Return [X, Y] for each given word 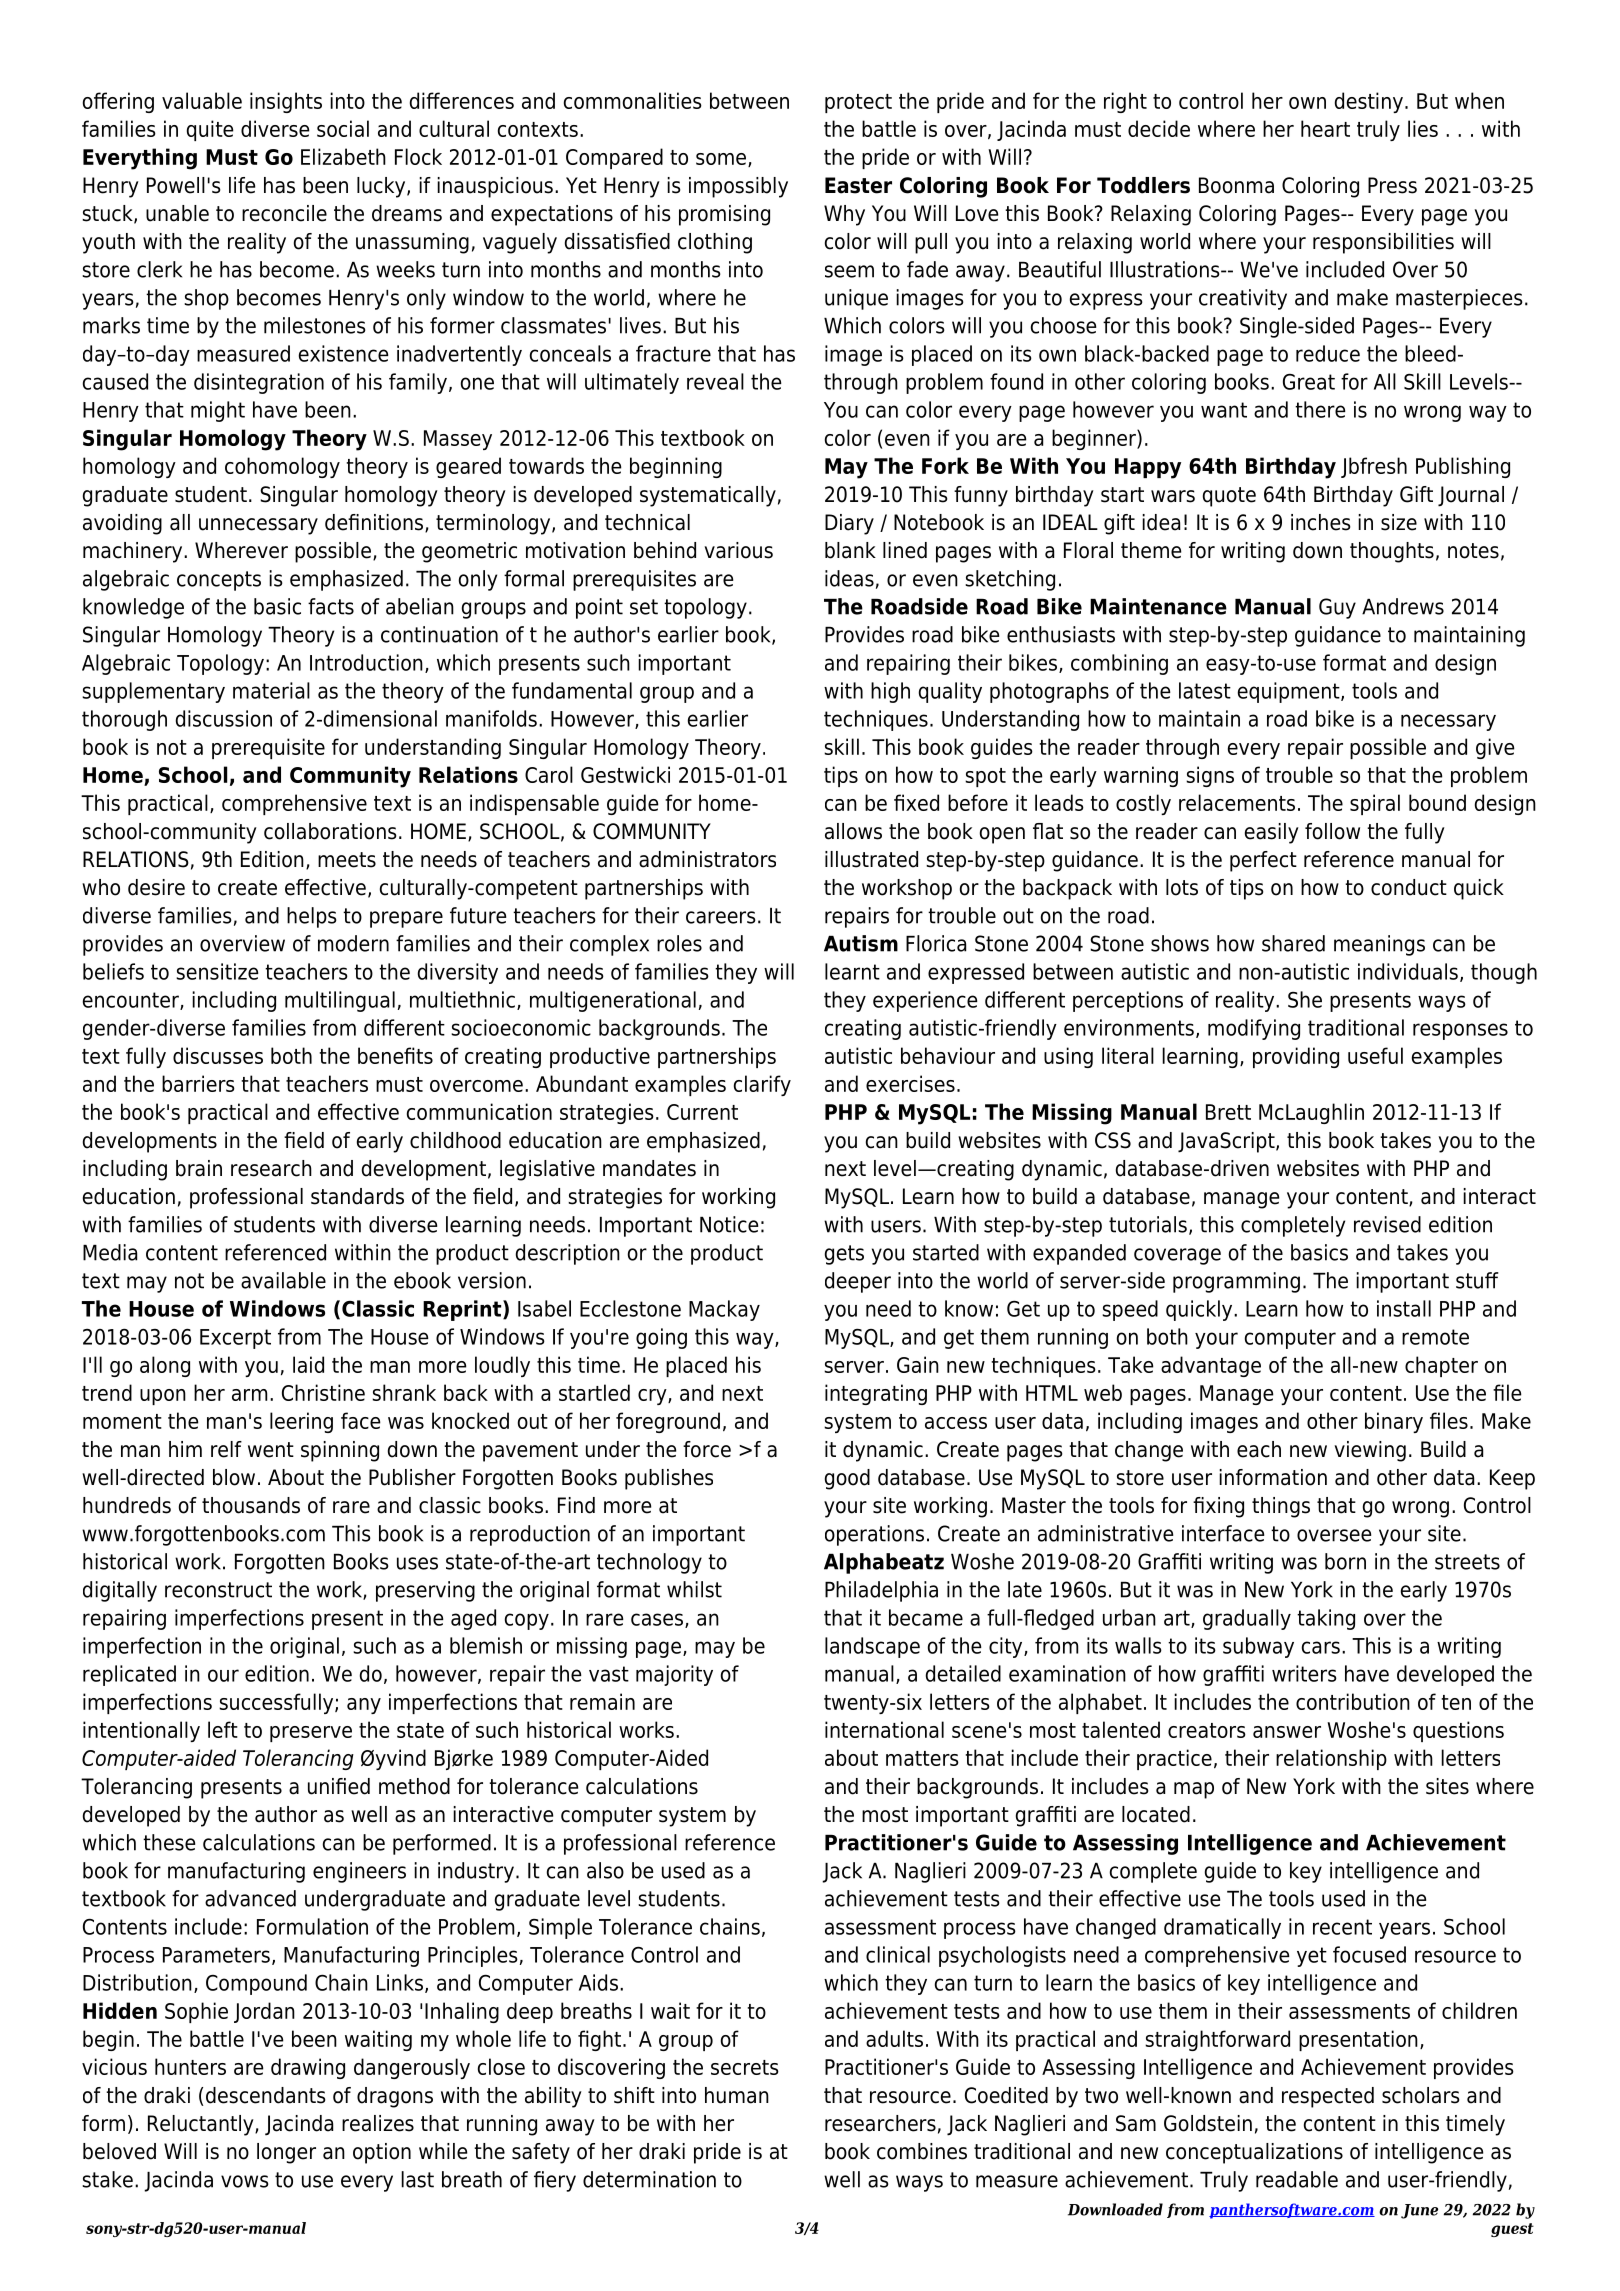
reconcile [284, 213]
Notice [729, 1224]
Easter [858, 185]
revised [1387, 1224]
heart [1325, 128]
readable [1297, 2179]
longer [286, 2153]
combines [922, 2151]
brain [199, 1168]
